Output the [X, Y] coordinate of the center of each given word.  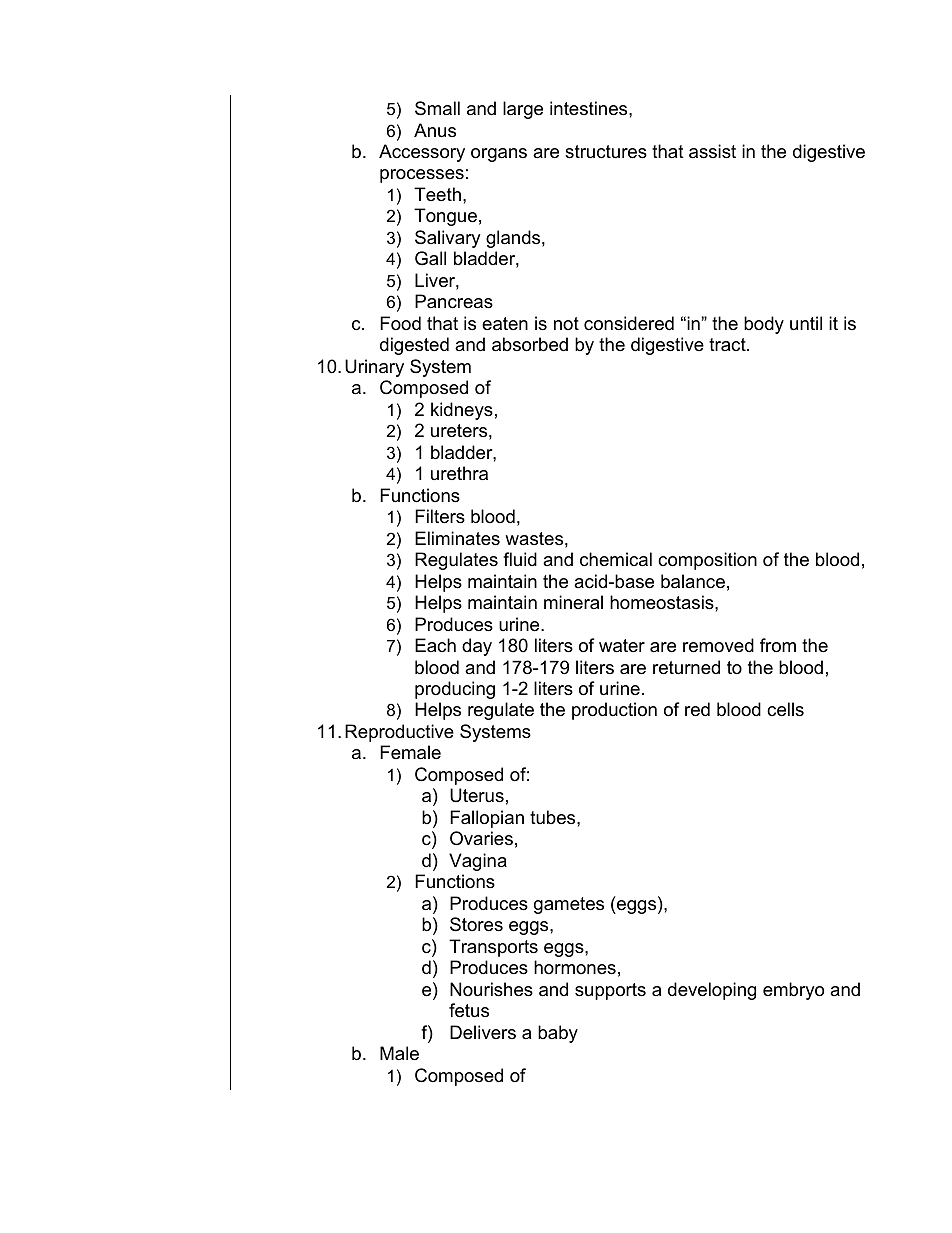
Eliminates [457, 538]
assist [712, 151]
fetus [469, 1010]
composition [707, 561]
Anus [435, 130]
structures [606, 152]
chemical [616, 559]
